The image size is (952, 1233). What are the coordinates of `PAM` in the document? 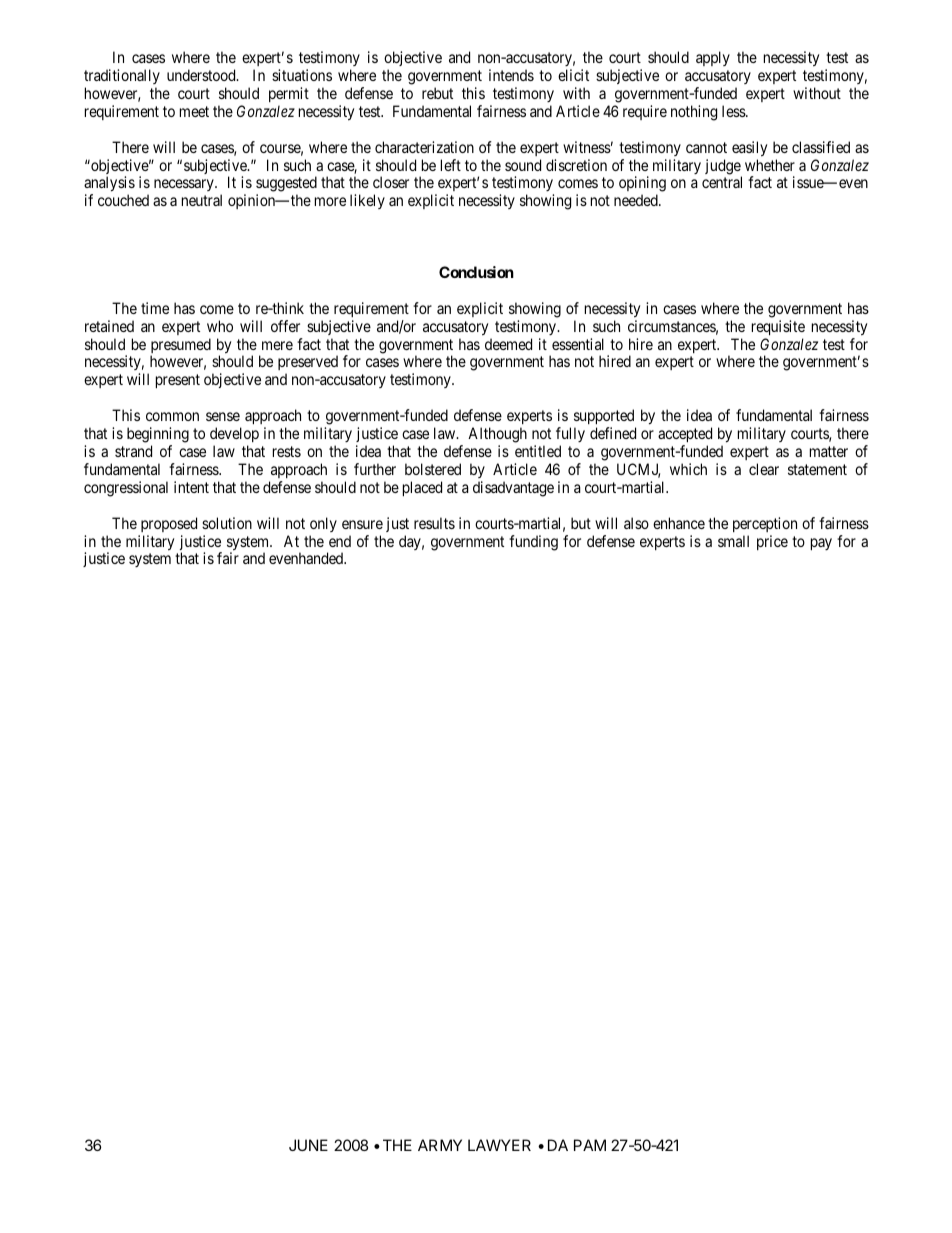 It's located at (590, 1145).
